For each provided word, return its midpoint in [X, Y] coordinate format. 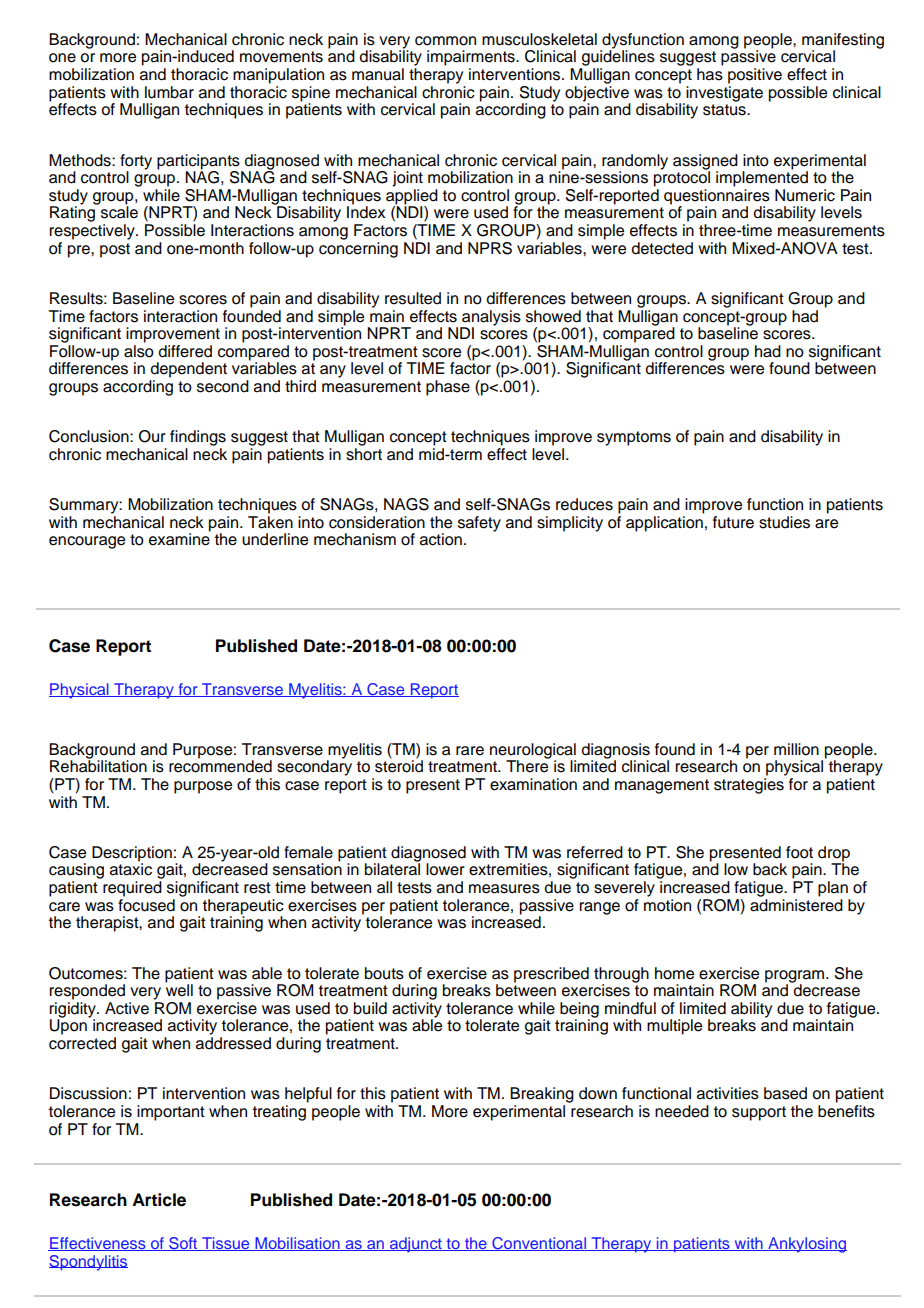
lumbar [169, 92]
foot [799, 852]
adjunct [416, 1245]
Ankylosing [806, 1245]
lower [445, 869]
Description [132, 855]
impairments [472, 58]
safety [479, 524]
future [733, 522]
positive [755, 76]
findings [198, 438]
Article [159, 1200]
